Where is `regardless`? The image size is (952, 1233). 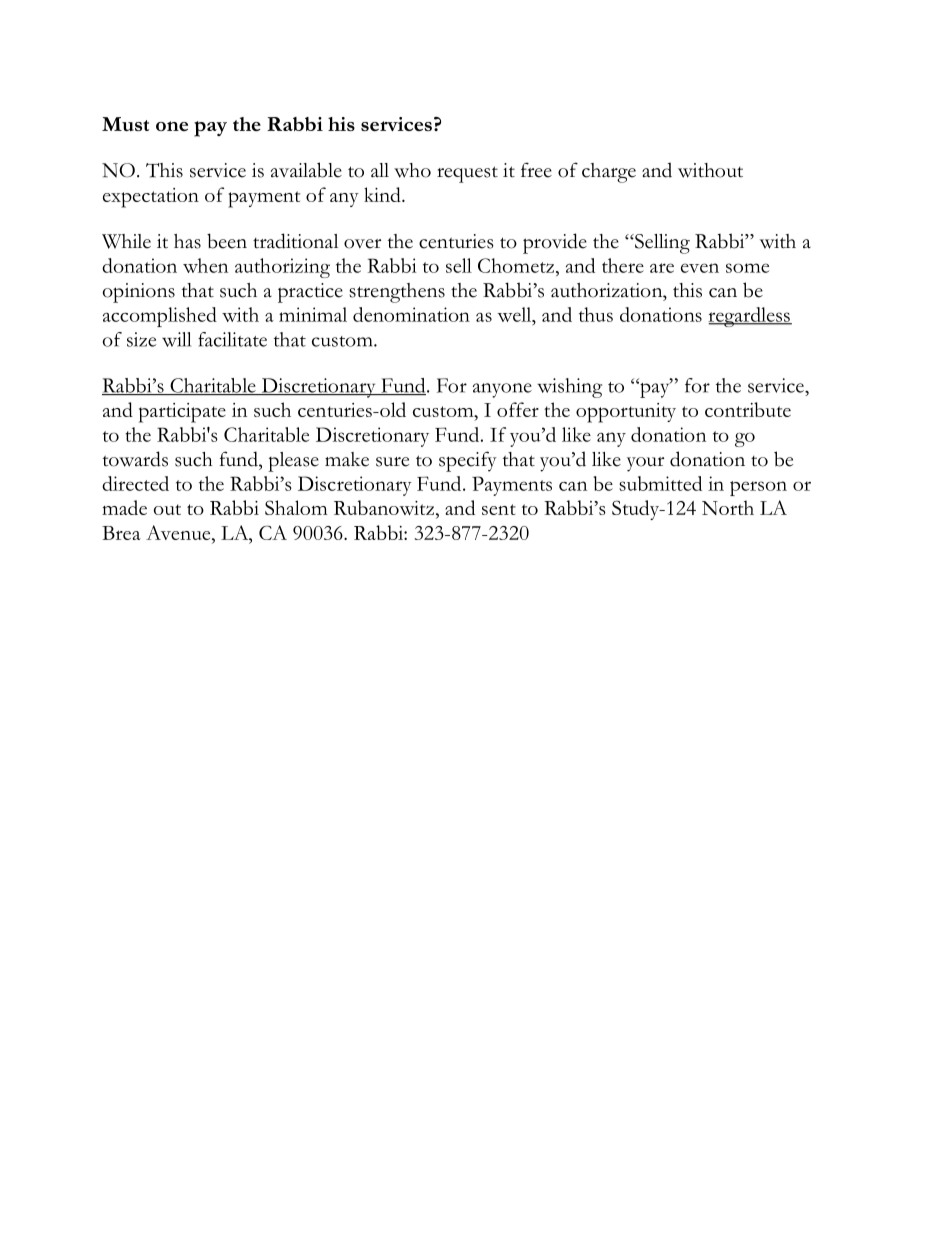
regardless is located at coordinates (750, 317).
